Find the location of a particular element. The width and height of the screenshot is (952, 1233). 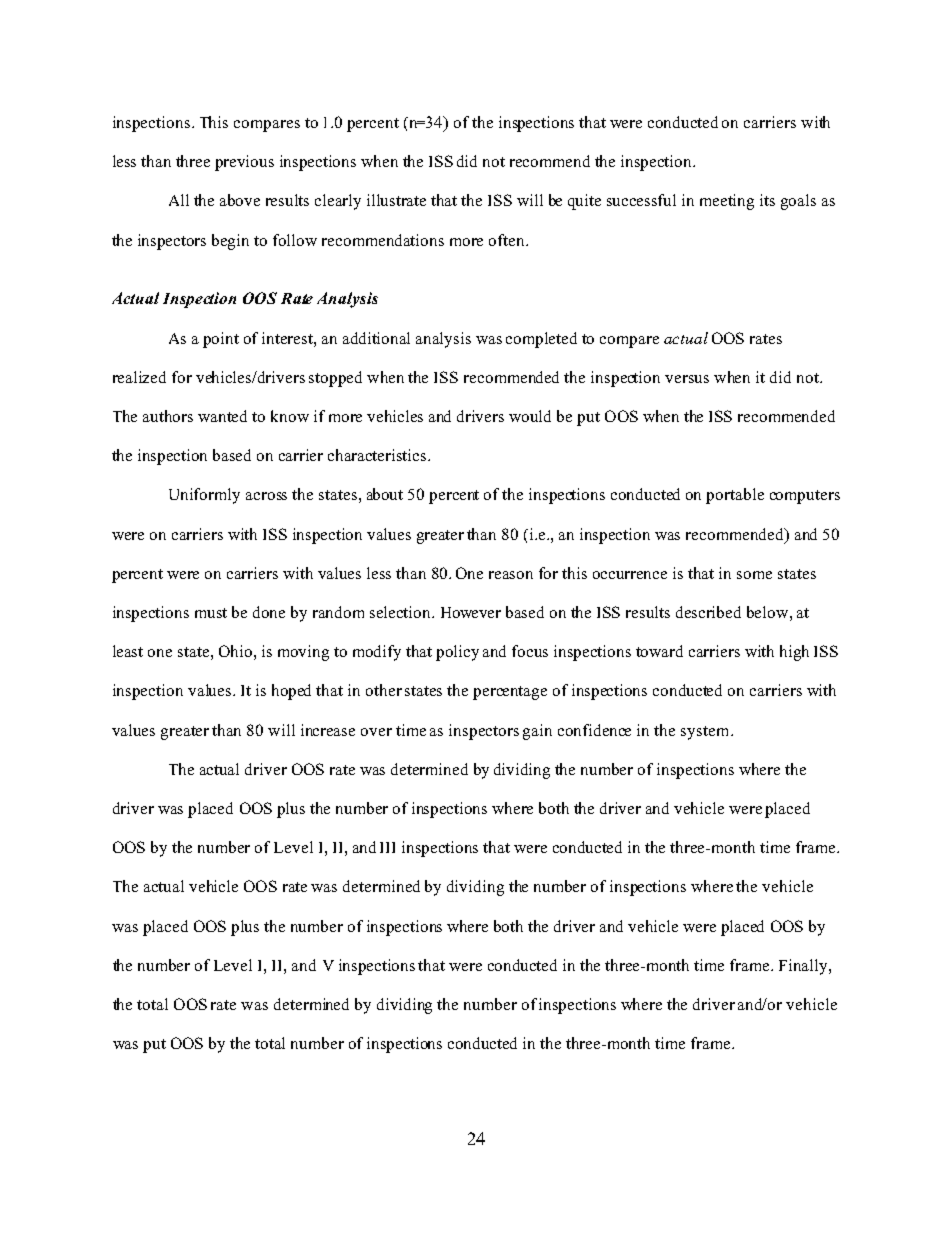

often is located at coordinates (508, 240).
